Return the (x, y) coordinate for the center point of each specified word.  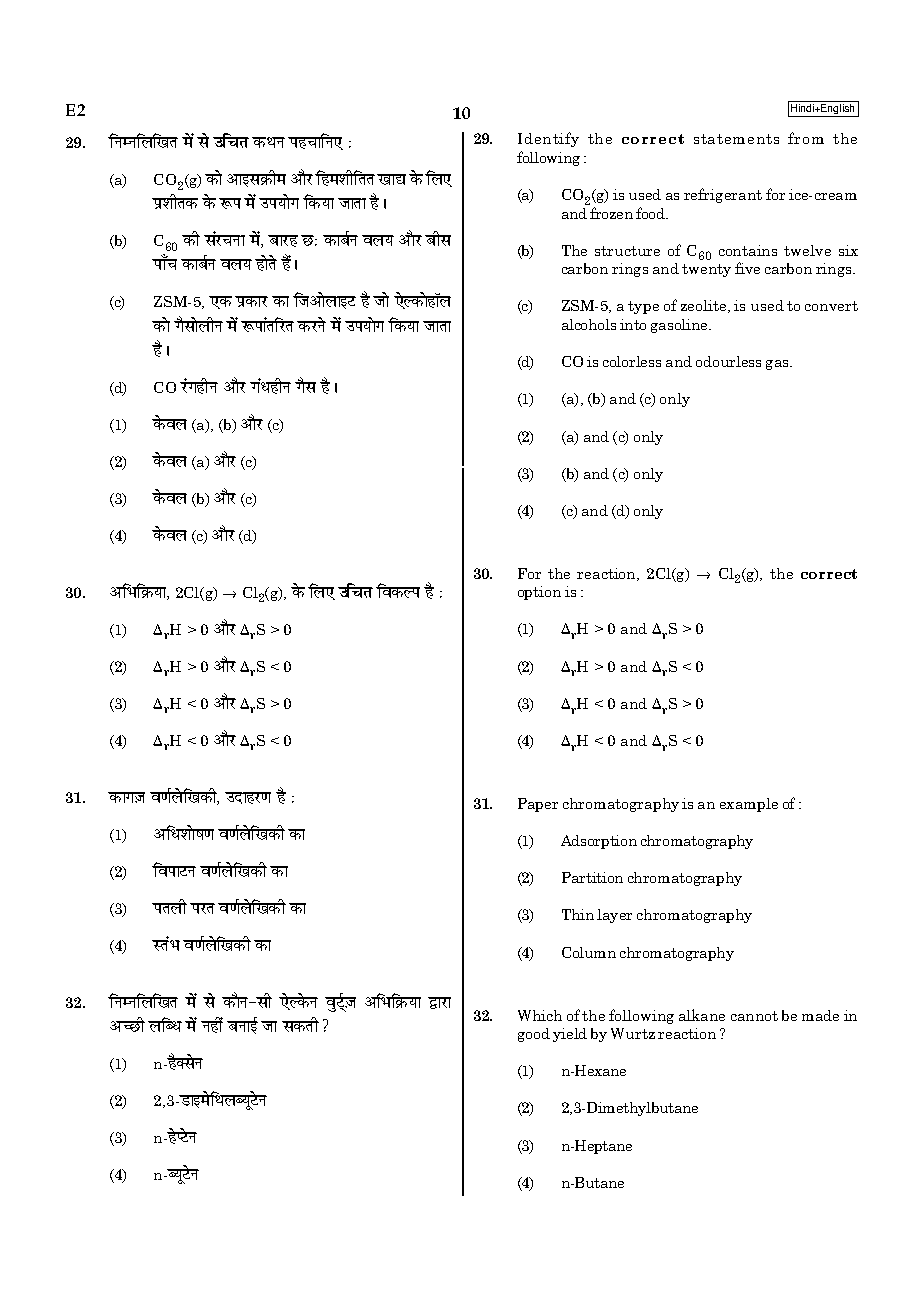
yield (570, 1035)
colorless (632, 361)
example (749, 805)
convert (831, 306)
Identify (548, 139)
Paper (538, 805)
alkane (702, 1015)
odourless (728, 361)
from (806, 138)
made (820, 1015)
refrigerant (723, 195)
